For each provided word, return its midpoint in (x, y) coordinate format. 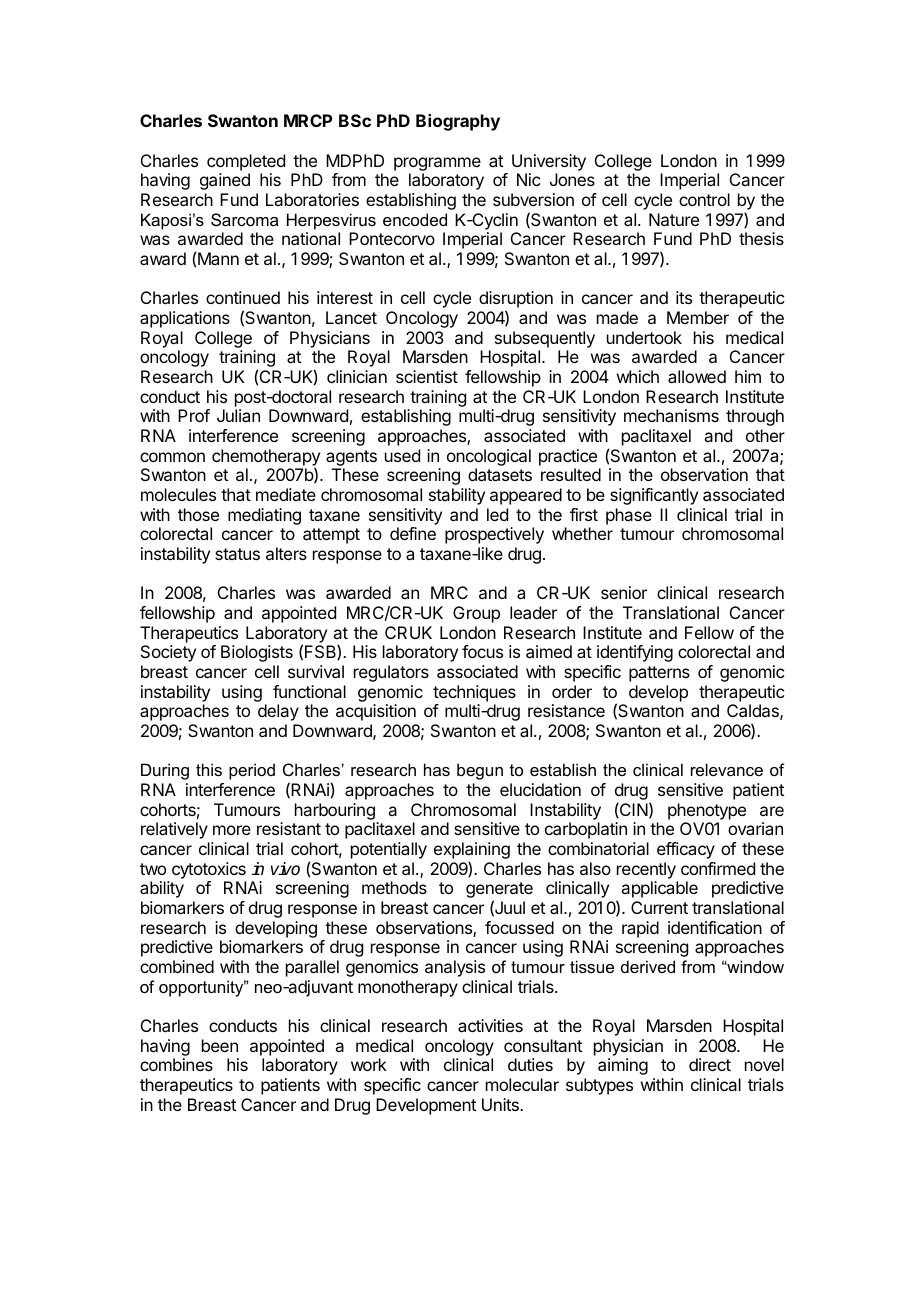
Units (501, 1104)
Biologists (257, 653)
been (220, 1045)
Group (476, 614)
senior (624, 592)
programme (437, 164)
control (704, 199)
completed (246, 162)
